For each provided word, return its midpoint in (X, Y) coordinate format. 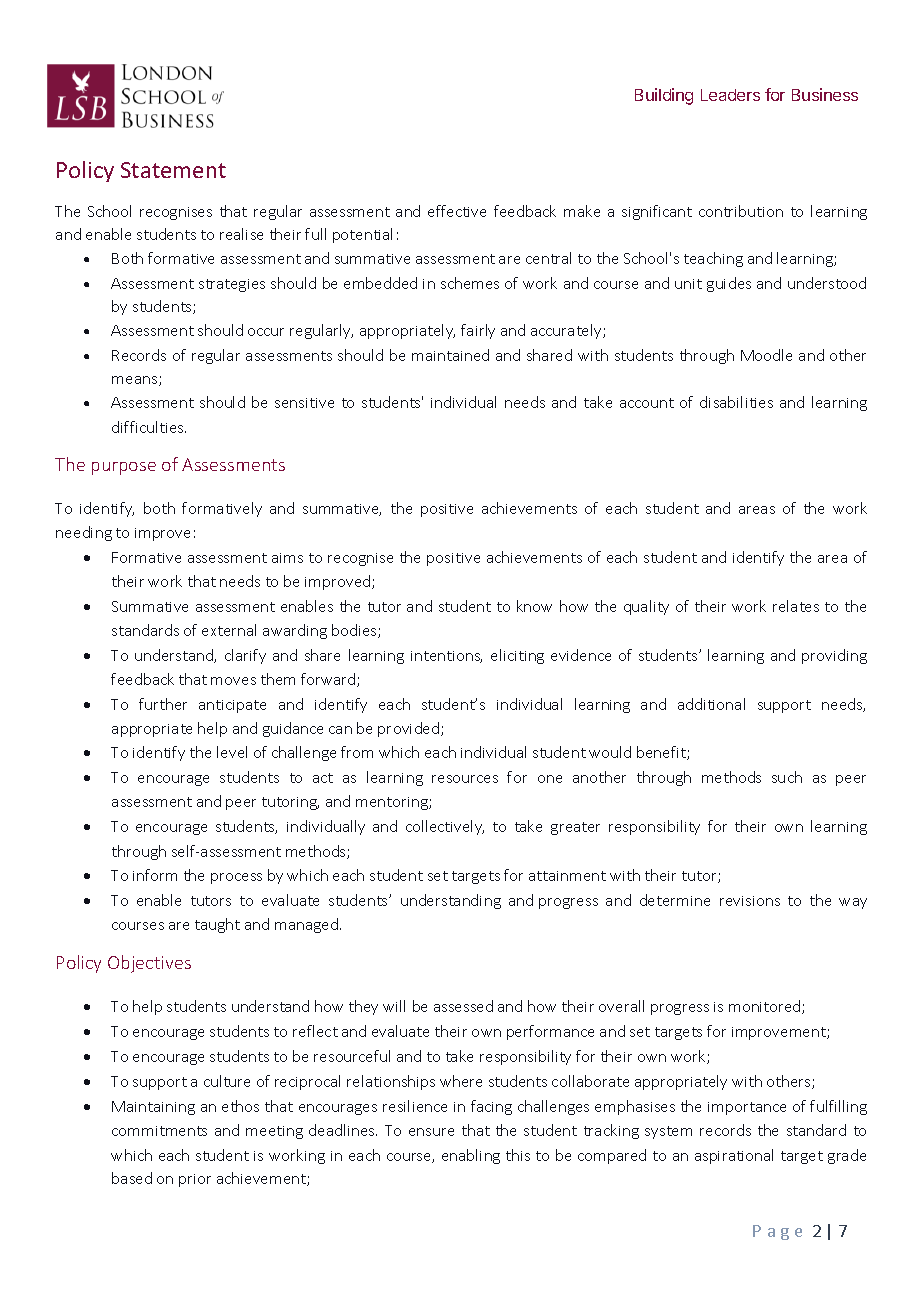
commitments (159, 1131)
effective (457, 211)
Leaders (730, 95)
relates (796, 606)
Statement (173, 170)
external (229, 630)
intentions (446, 657)
